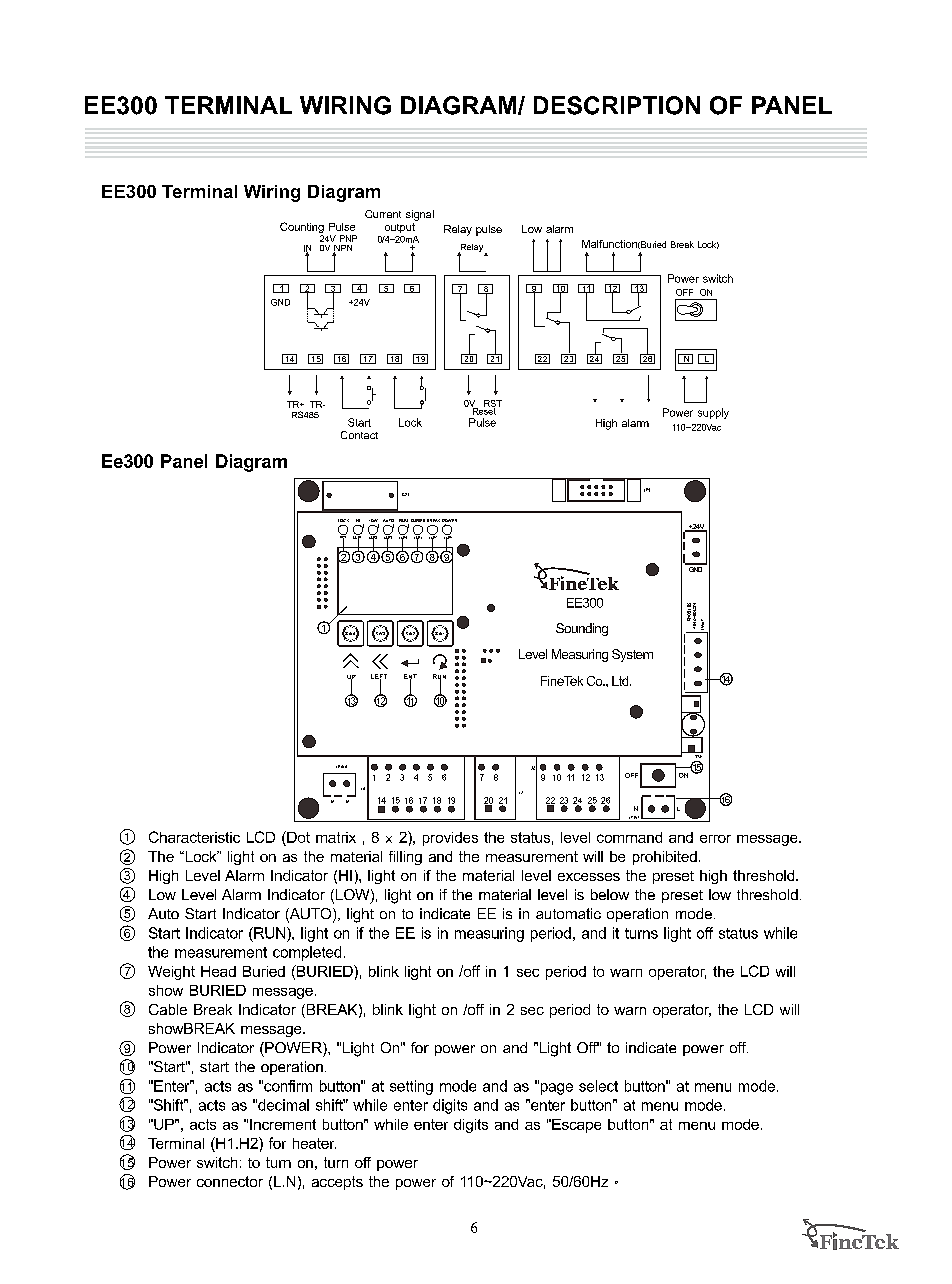 This image has height=1284, width=952. Describe the element at coordinates (610, 894) in the image. I see `below` at that location.
